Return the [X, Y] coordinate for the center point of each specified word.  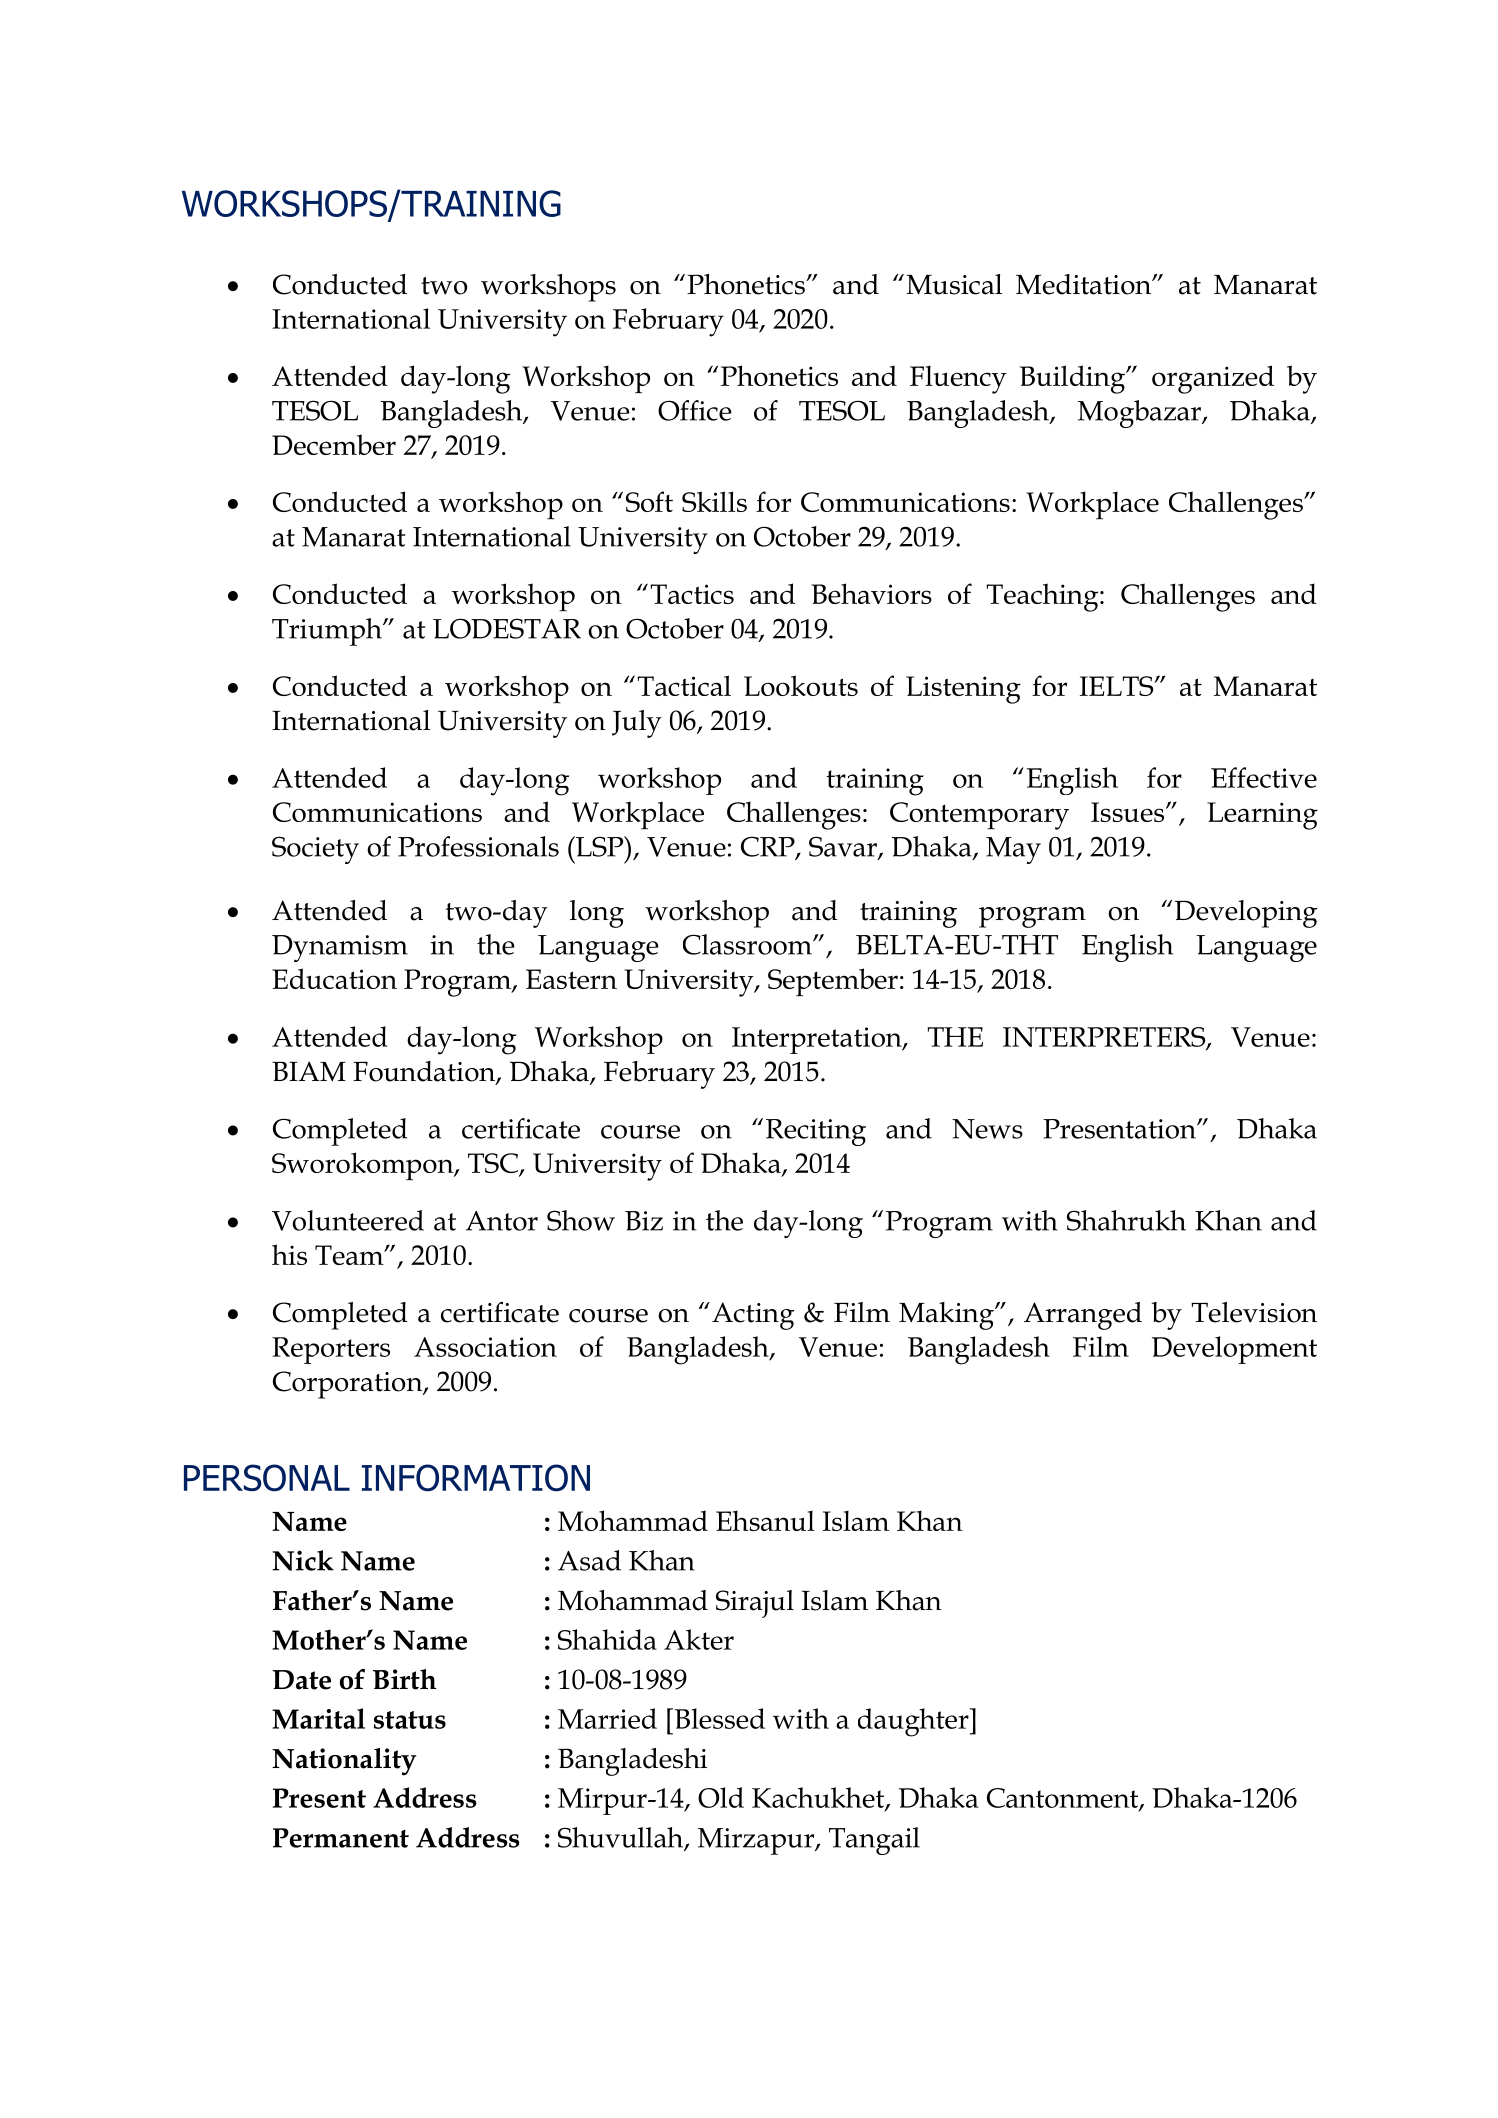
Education [334, 978]
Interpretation [818, 1040]
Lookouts [801, 685]
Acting [753, 1316]
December [334, 444]
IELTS [1118, 686]
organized [1213, 379]
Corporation [349, 1385]
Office [695, 410]
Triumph [328, 632]
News [987, 1129]
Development [1234, 1350]
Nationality [344, 1762]
